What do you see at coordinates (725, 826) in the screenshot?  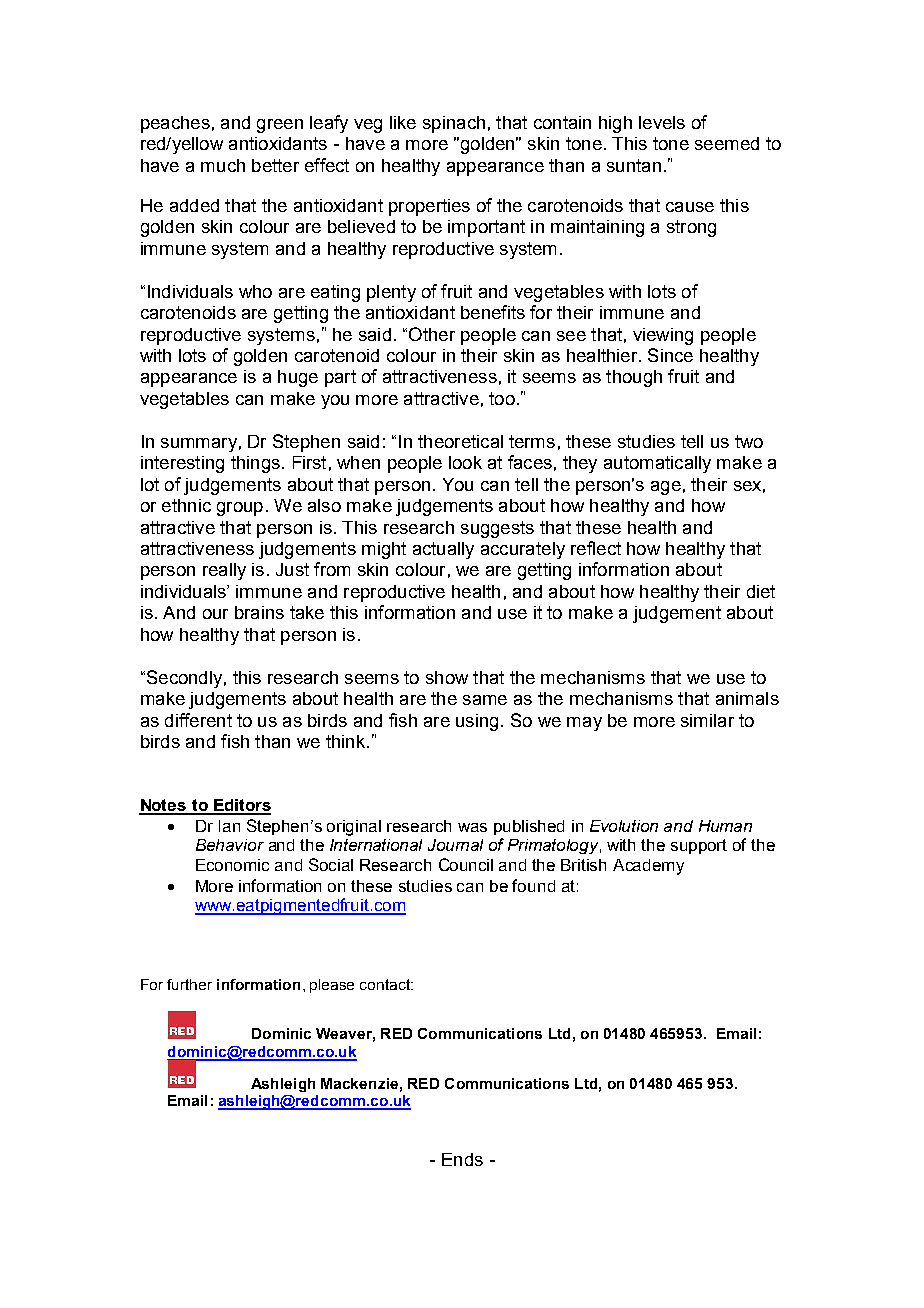 I see `Human` at bounding box center [725, 826].
